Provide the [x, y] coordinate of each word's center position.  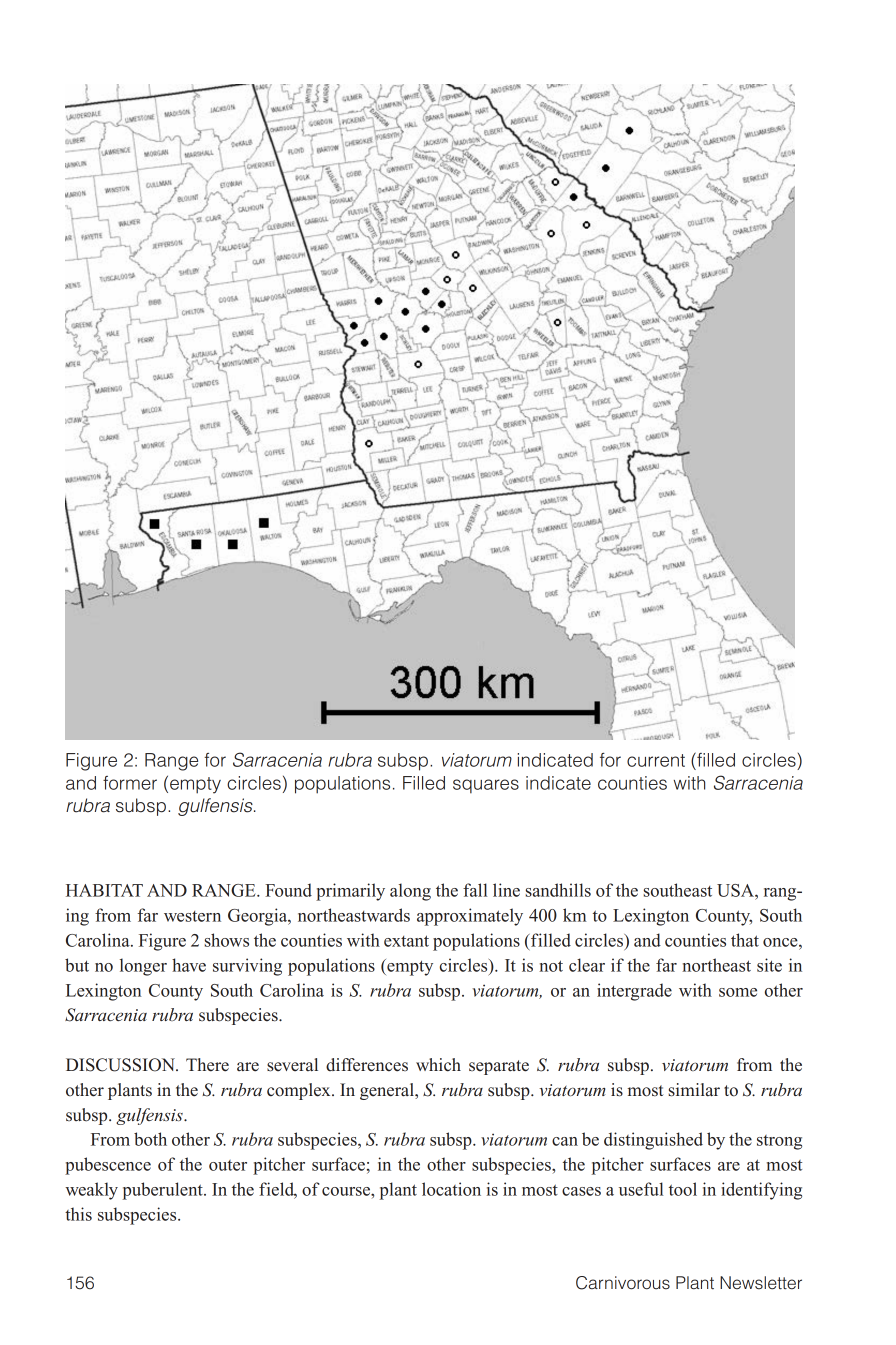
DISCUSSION [122, 1065]
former [130, 783]
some [738, 992]
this [78, 1214]
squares [486, 786]
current [656, 760]
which [438, 1065]
